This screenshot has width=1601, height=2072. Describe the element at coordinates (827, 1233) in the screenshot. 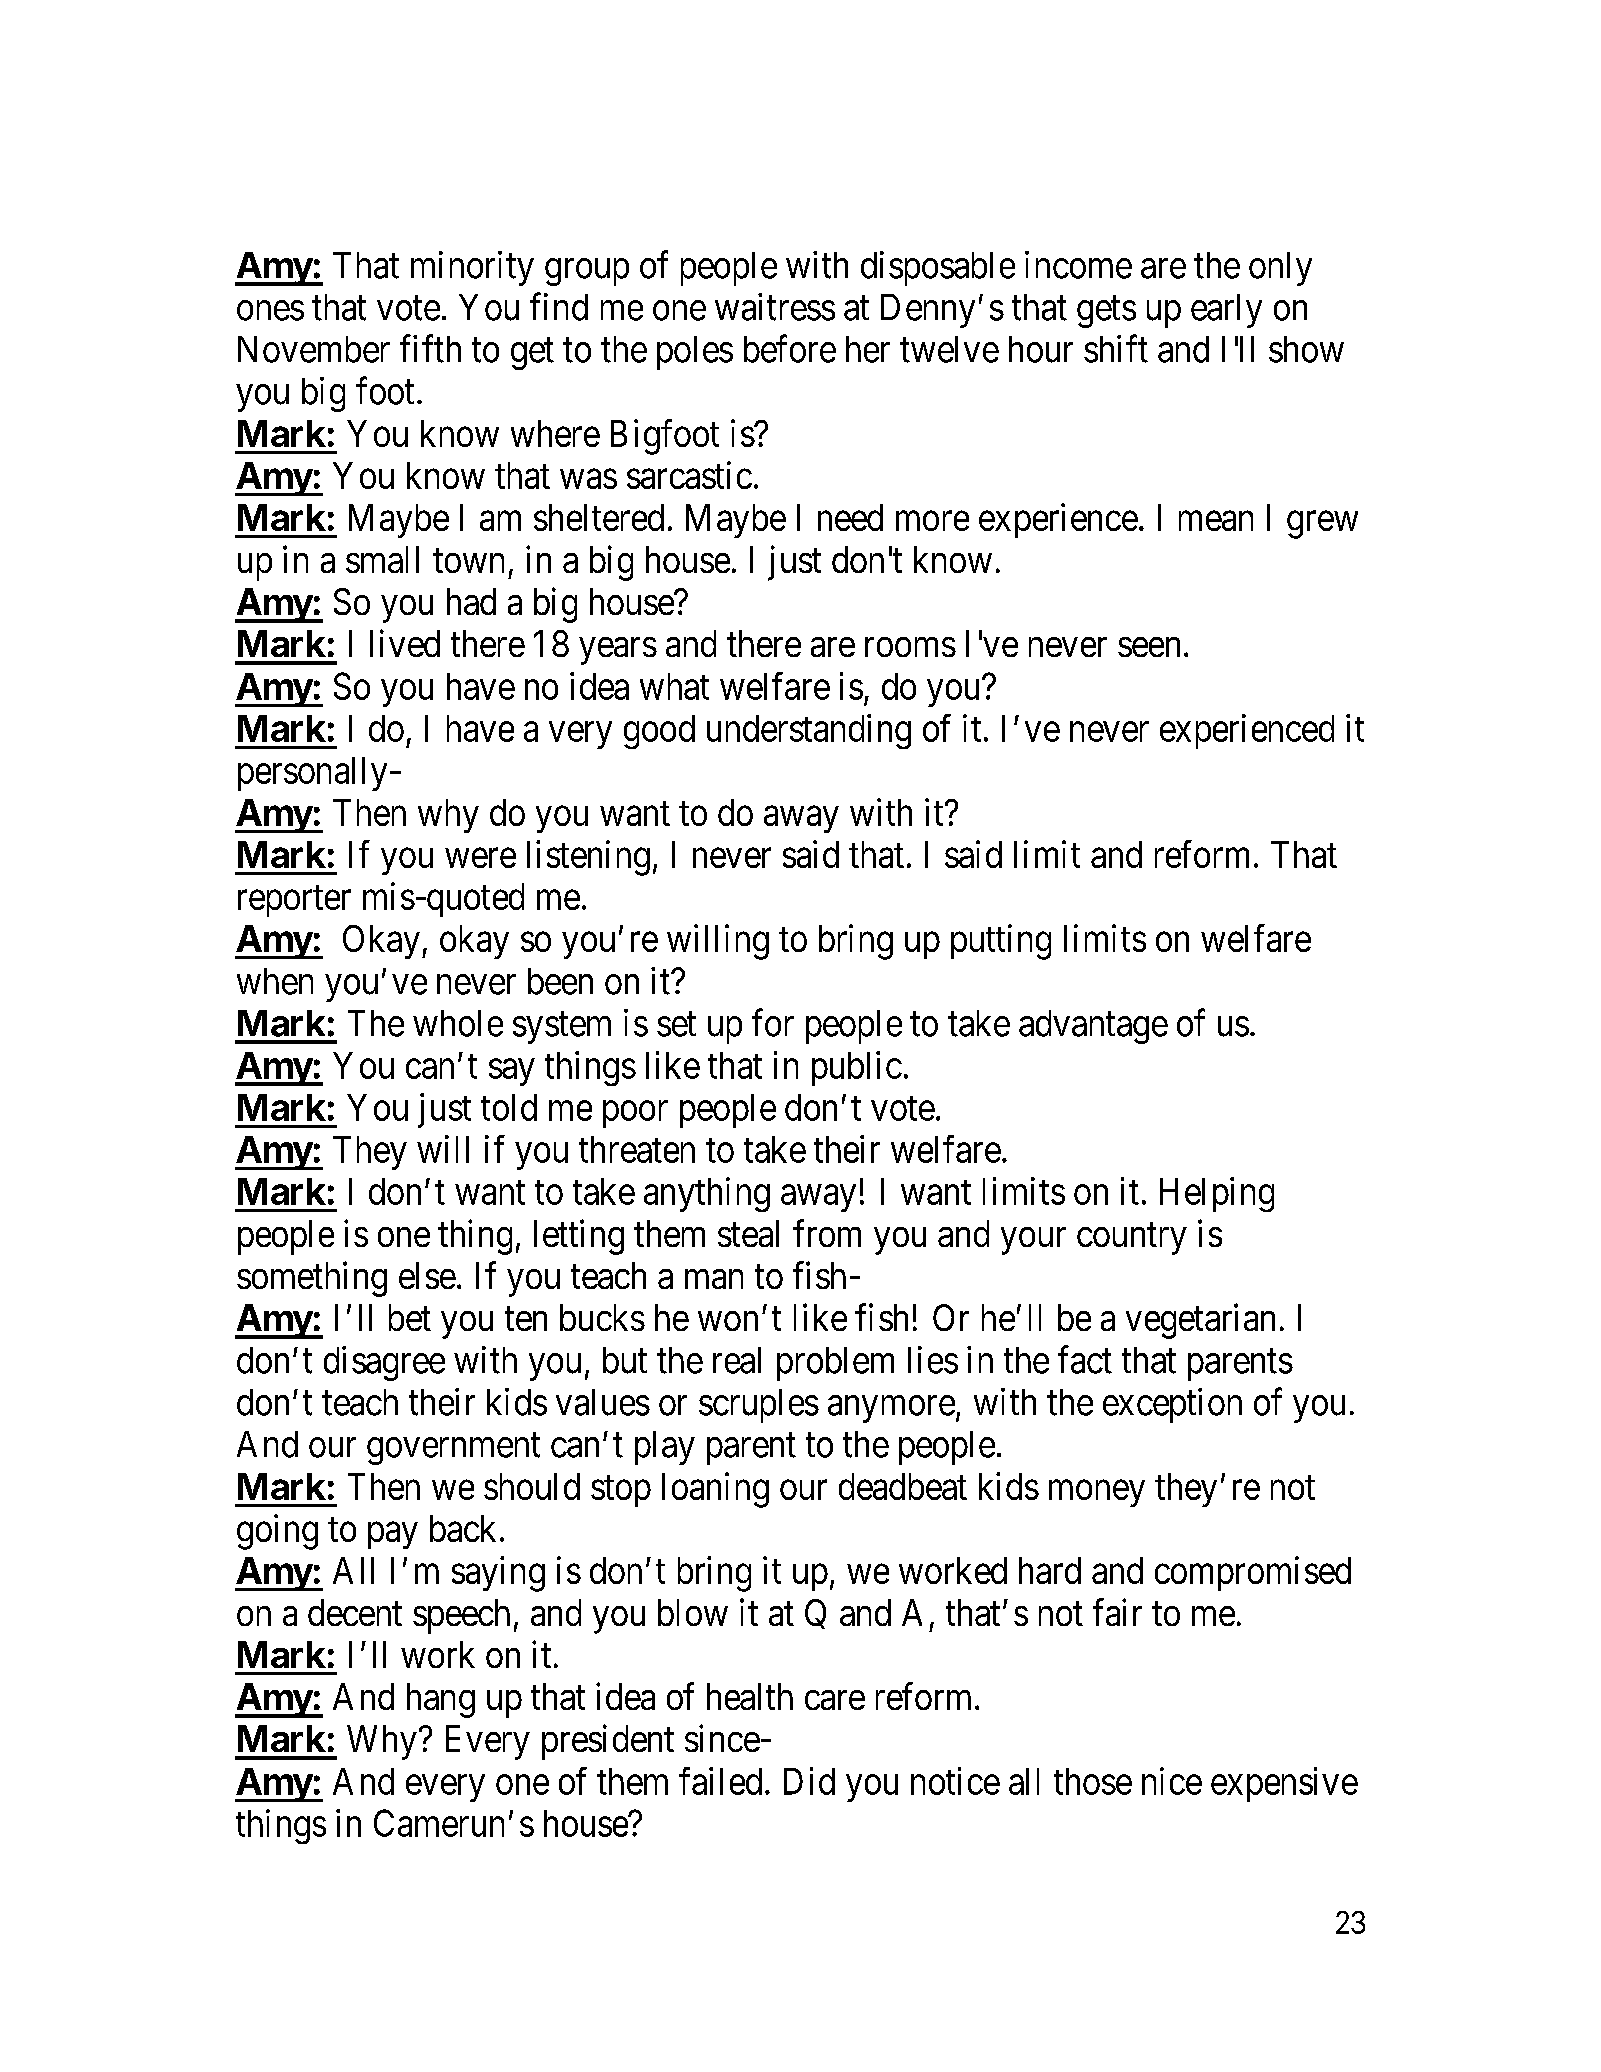

I see `from` at that location.
